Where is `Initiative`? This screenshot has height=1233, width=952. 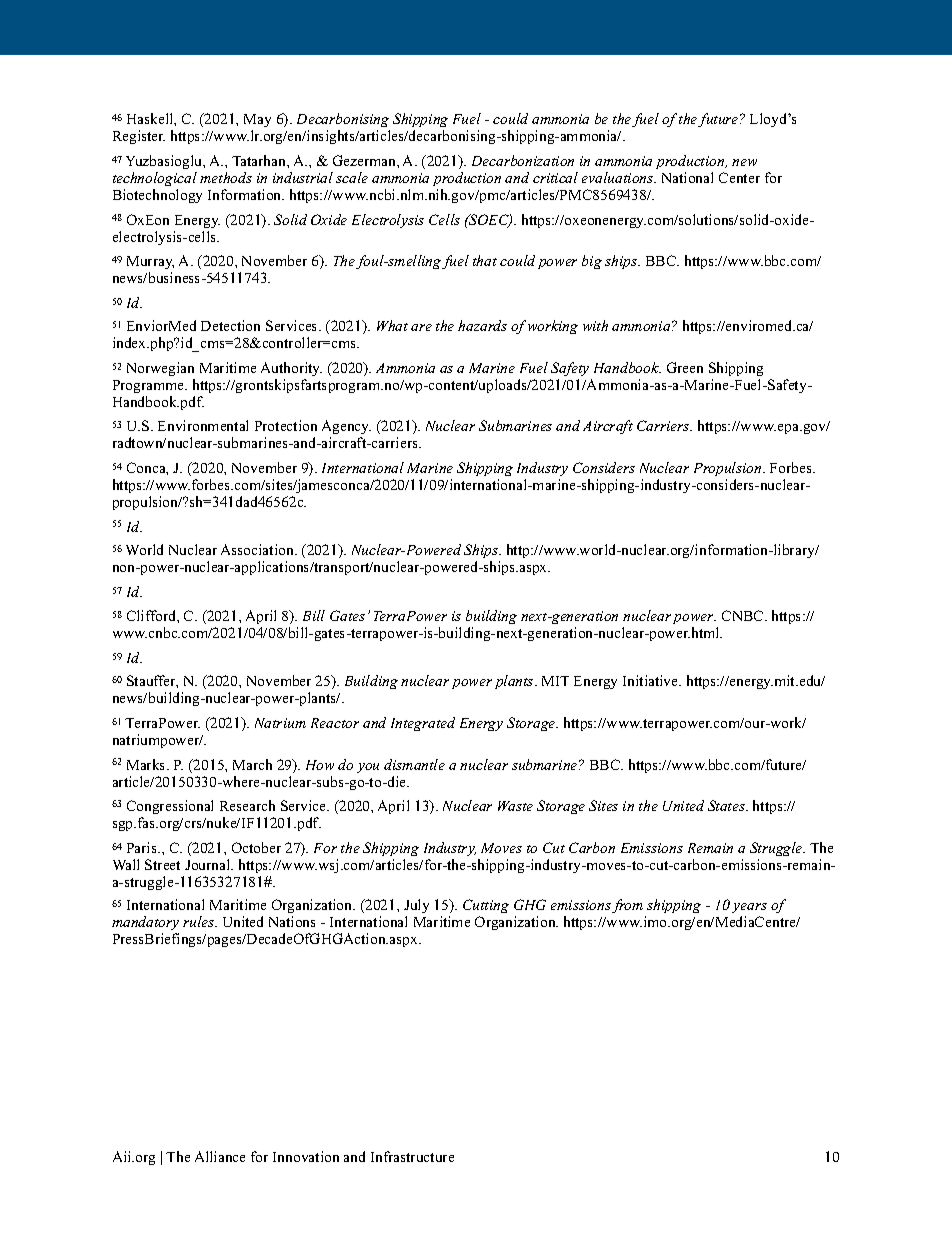
Initiative is located at coordinates (652, 680).
